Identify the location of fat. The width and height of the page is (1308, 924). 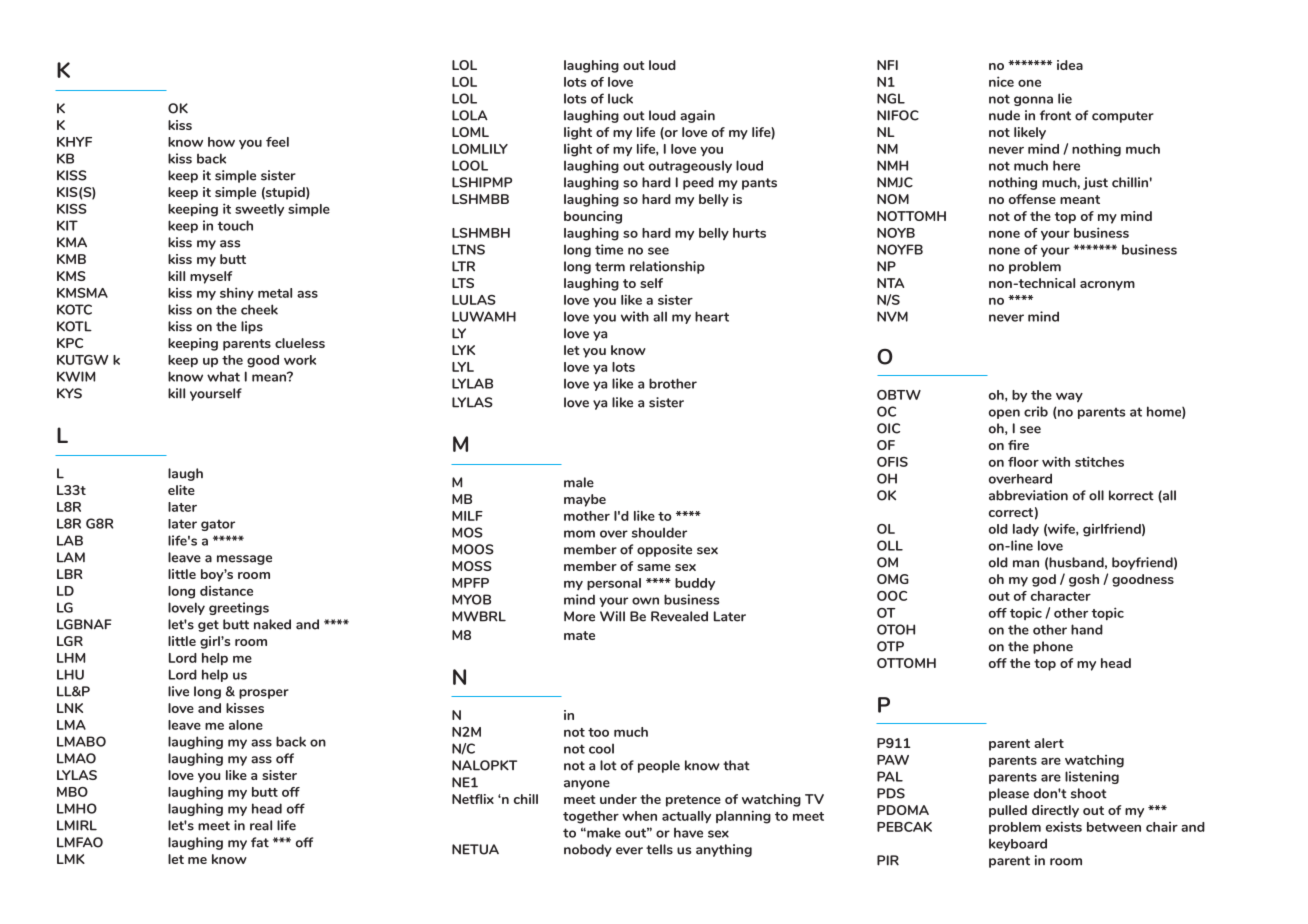
(260, 842).
